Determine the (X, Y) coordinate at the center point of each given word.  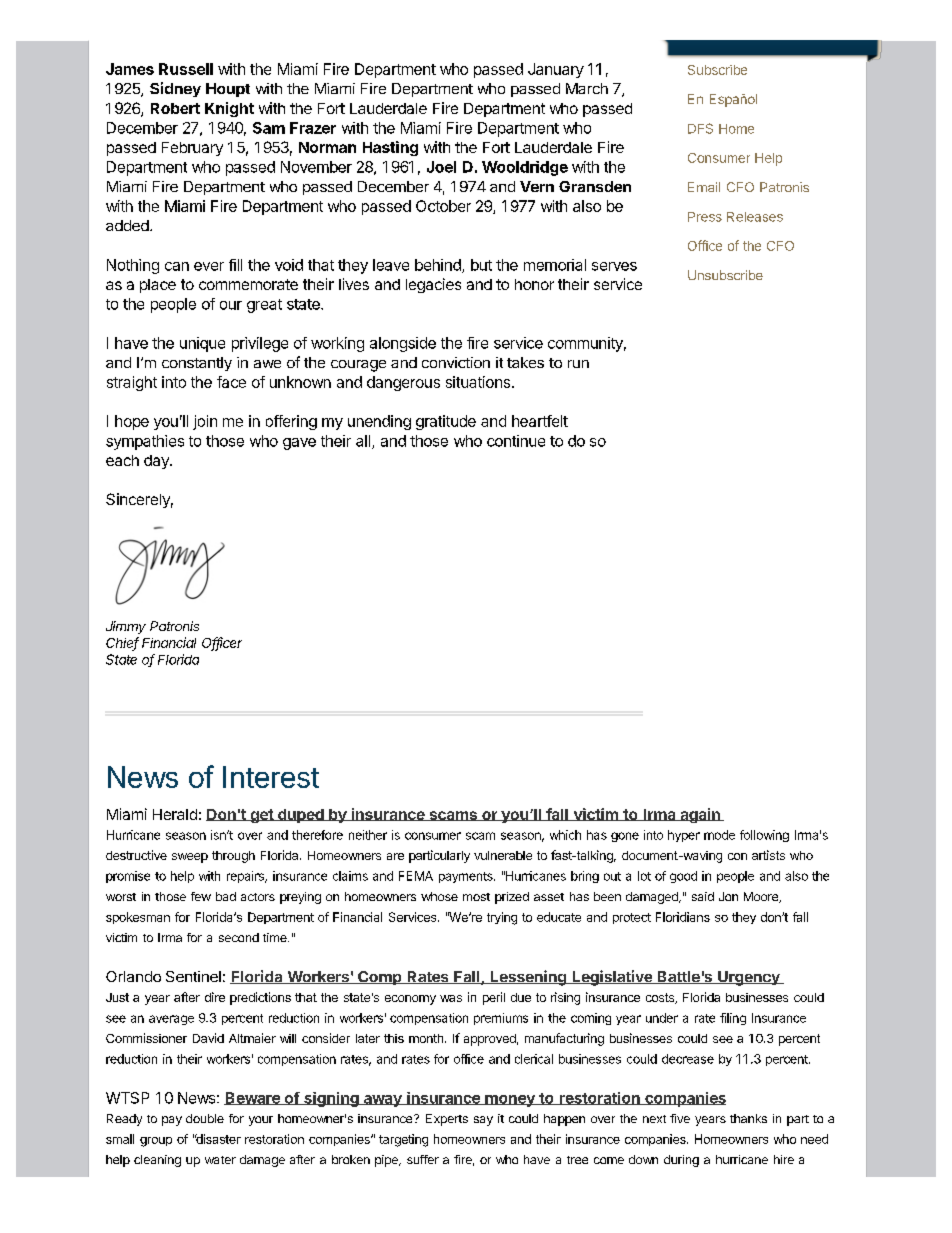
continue (516, 441)
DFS (700, 128)
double (205, 1118)
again (700, 815)
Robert (175, 108)
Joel (441, 167)
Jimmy (126, 627)
